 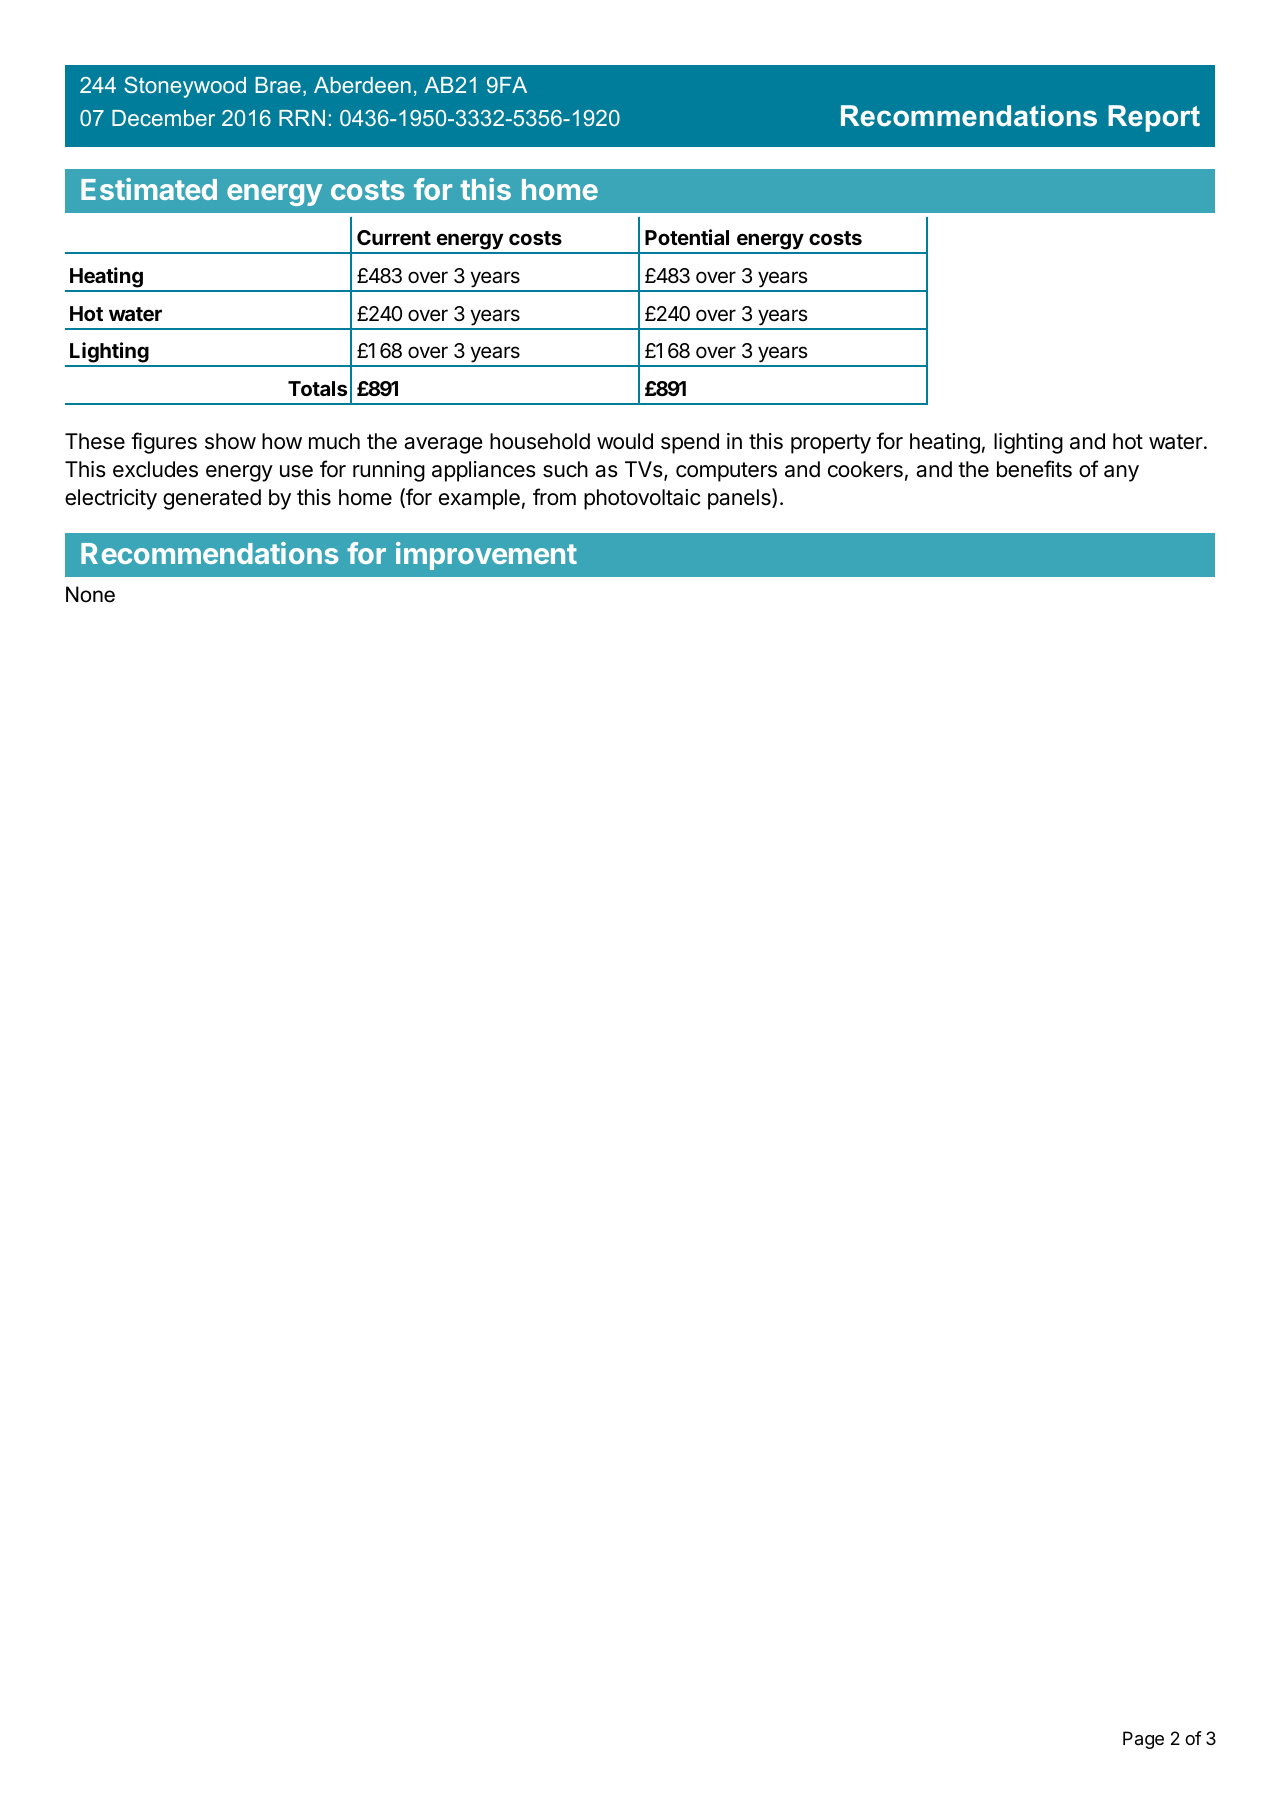 What do you see at coordinates (687, 237) in the screenshot?
I see `Potential` at bounding box center [687, 237].
